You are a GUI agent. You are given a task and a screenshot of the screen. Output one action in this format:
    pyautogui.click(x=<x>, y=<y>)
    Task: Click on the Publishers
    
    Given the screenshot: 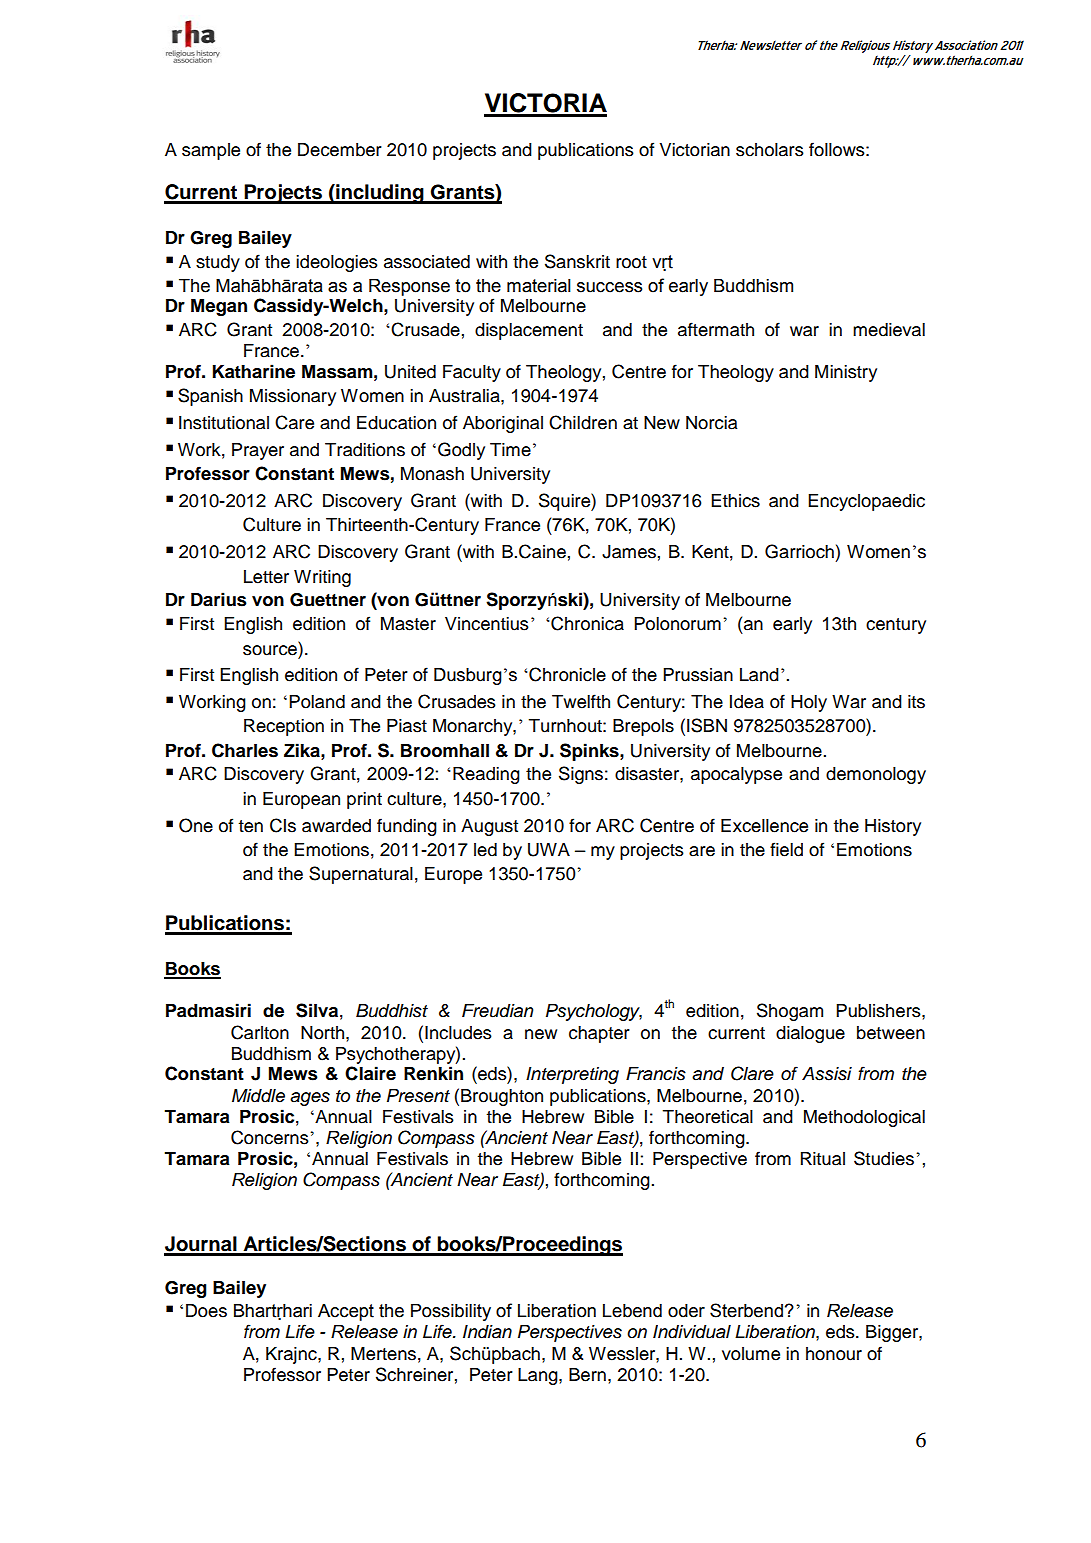 What is the action you would take?
    pyautogui.click(x=879, y=1011)
